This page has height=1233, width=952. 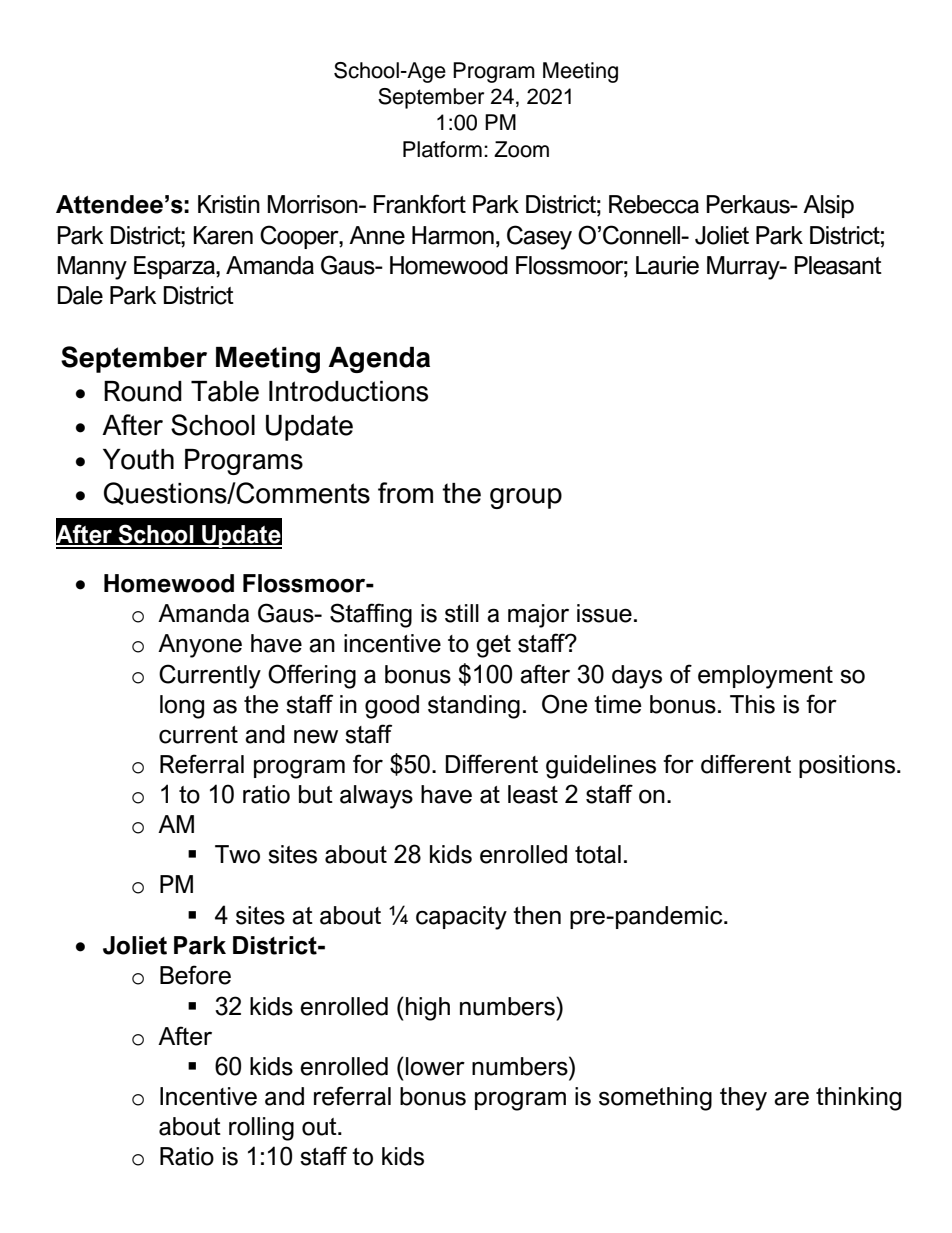 What do you see at coordinates (229, 204) in the page?
I see `Kristin` at bounding box center [229, 204].
